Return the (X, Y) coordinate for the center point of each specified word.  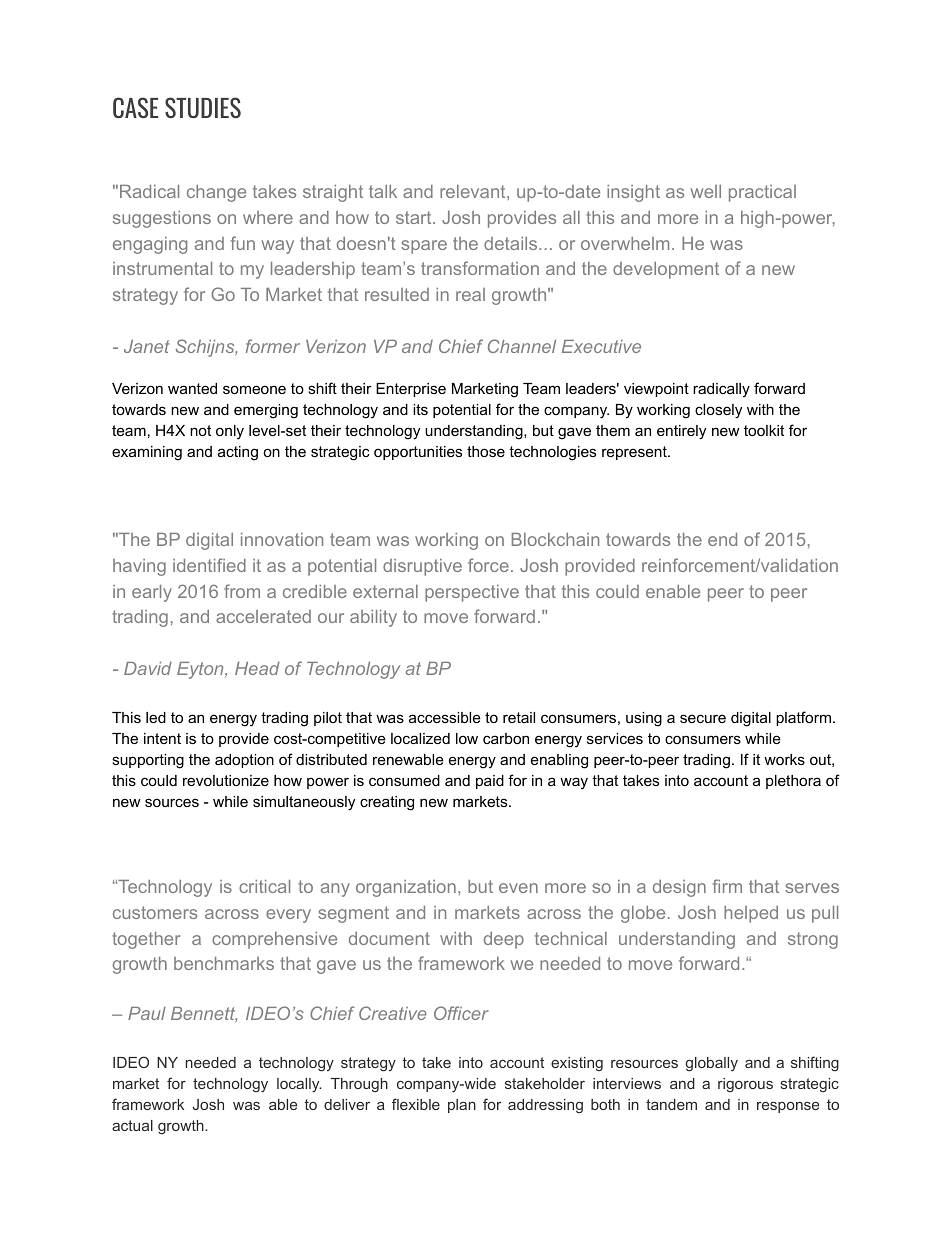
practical (762, 193)
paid (490, 782)
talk (383, 191)
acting (238, 453)
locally (299, 1085)
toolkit (764, 430)
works (784, 759)
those (486, 451)
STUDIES (203, 107)
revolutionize (226, 780)
